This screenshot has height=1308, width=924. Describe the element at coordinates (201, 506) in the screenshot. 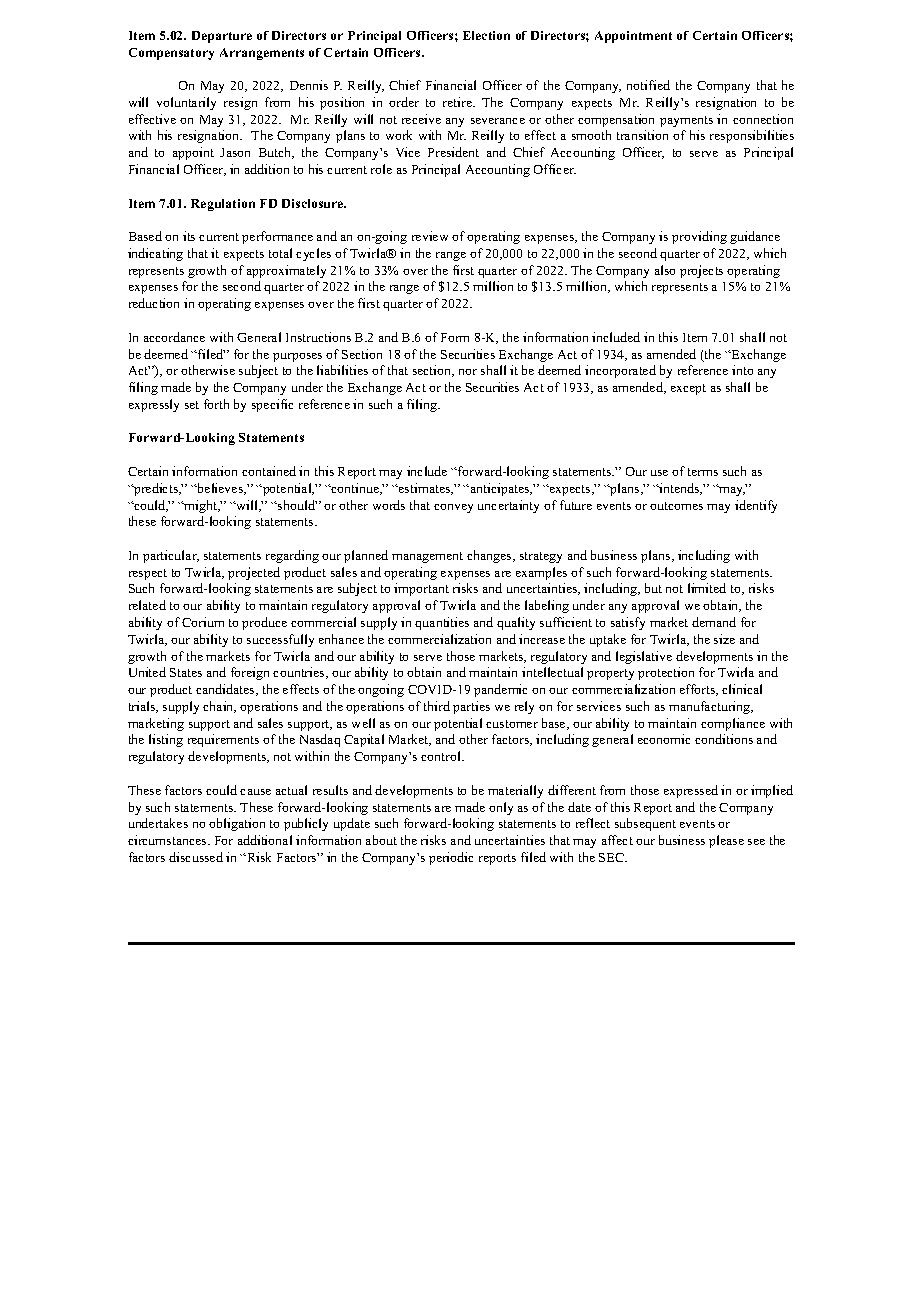

I see `might` at that location.
